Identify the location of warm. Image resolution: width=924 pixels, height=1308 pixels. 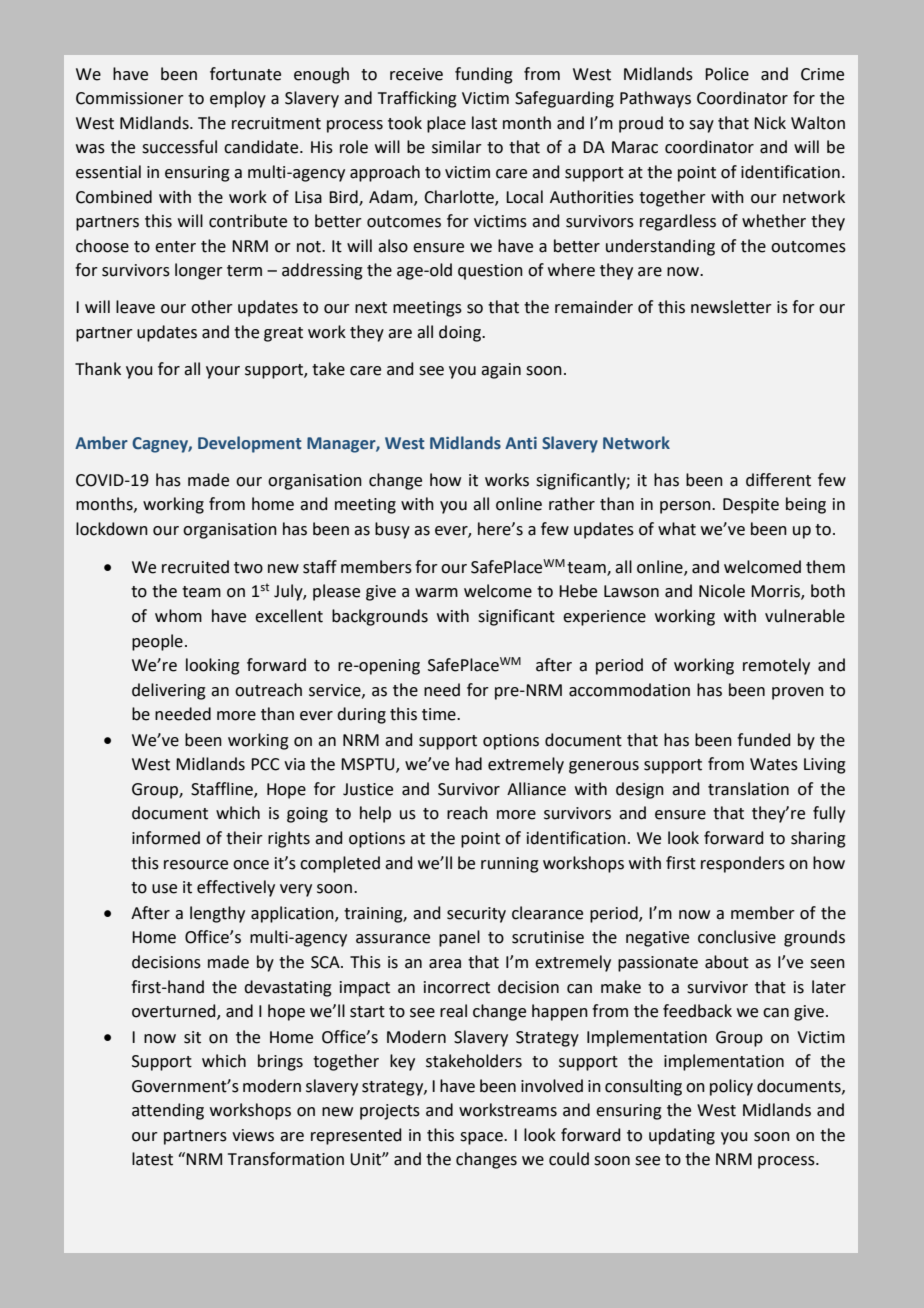
(436, 593).
